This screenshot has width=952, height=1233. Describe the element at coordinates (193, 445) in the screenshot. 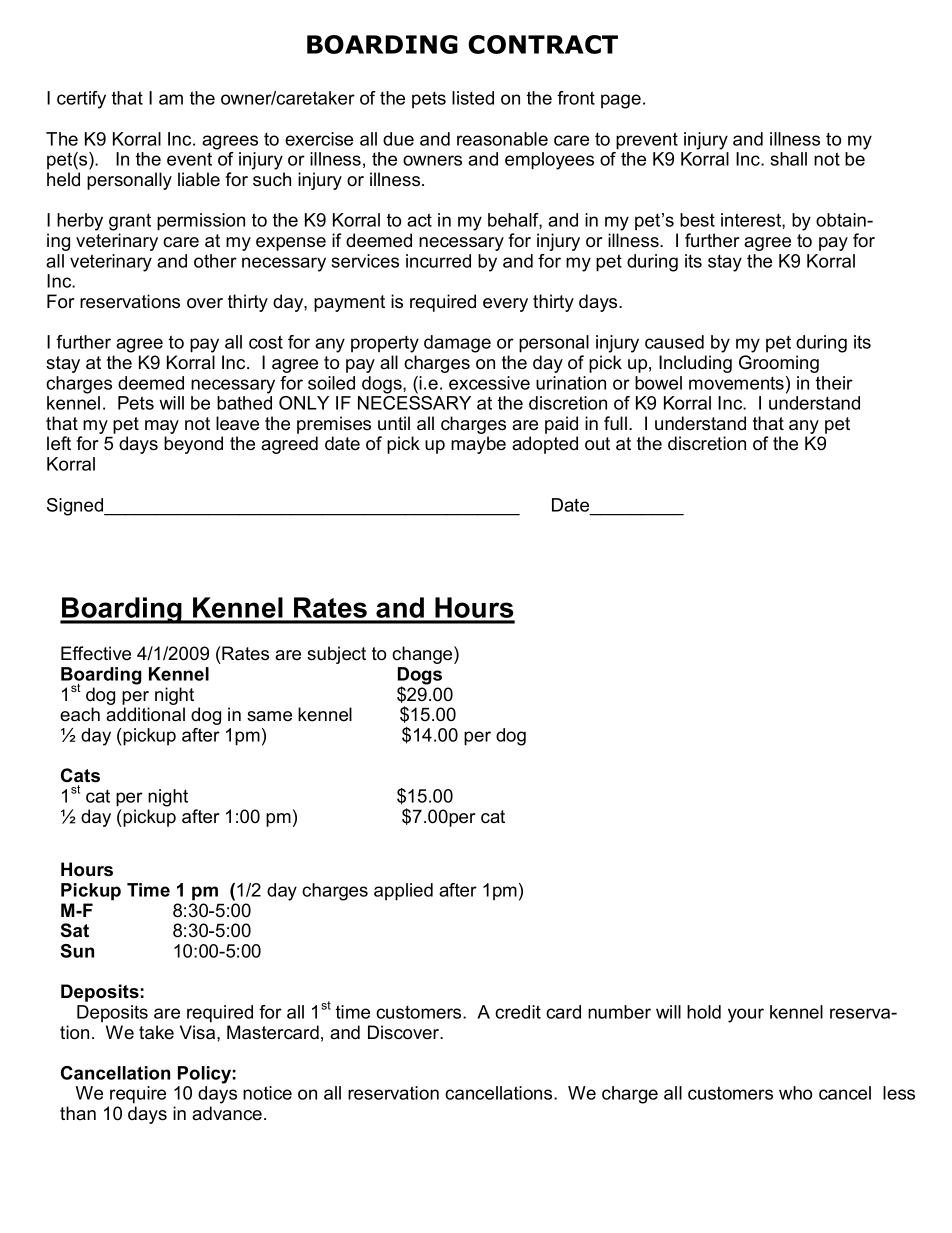

I see `beyond` at that location.
